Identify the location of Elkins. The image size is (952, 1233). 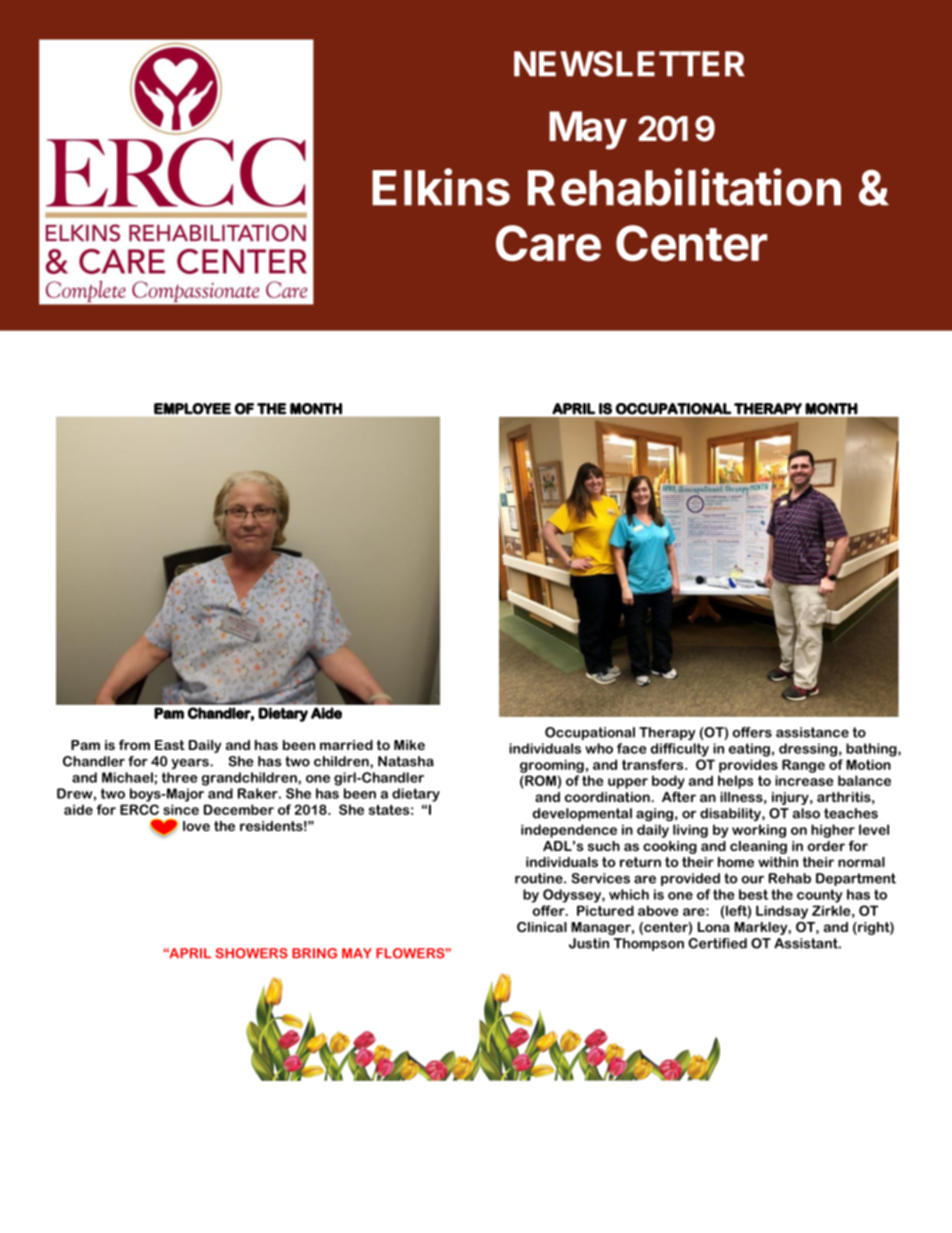
(441, 187).
